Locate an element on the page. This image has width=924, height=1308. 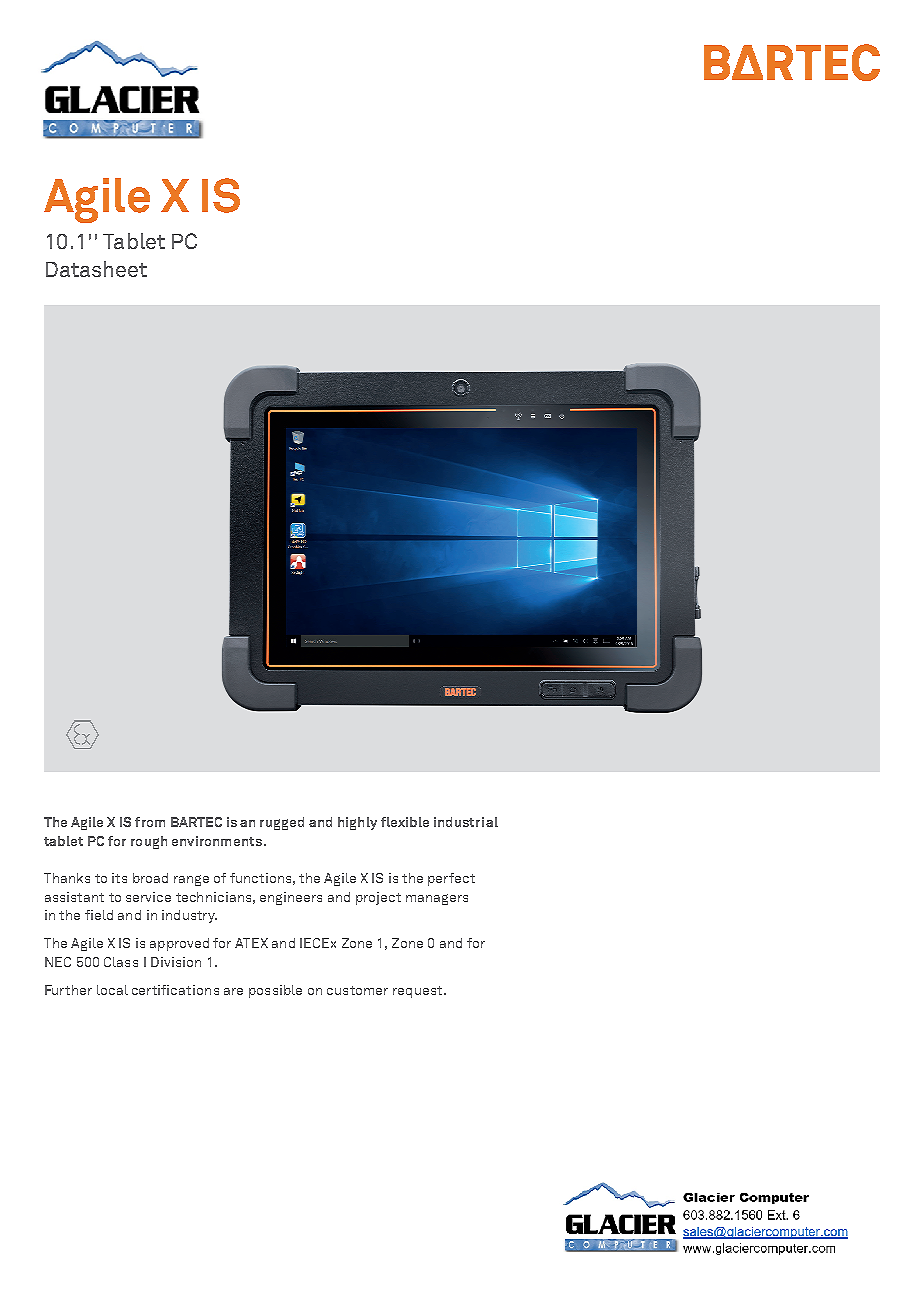
request is located at coordinates (419, 992).
